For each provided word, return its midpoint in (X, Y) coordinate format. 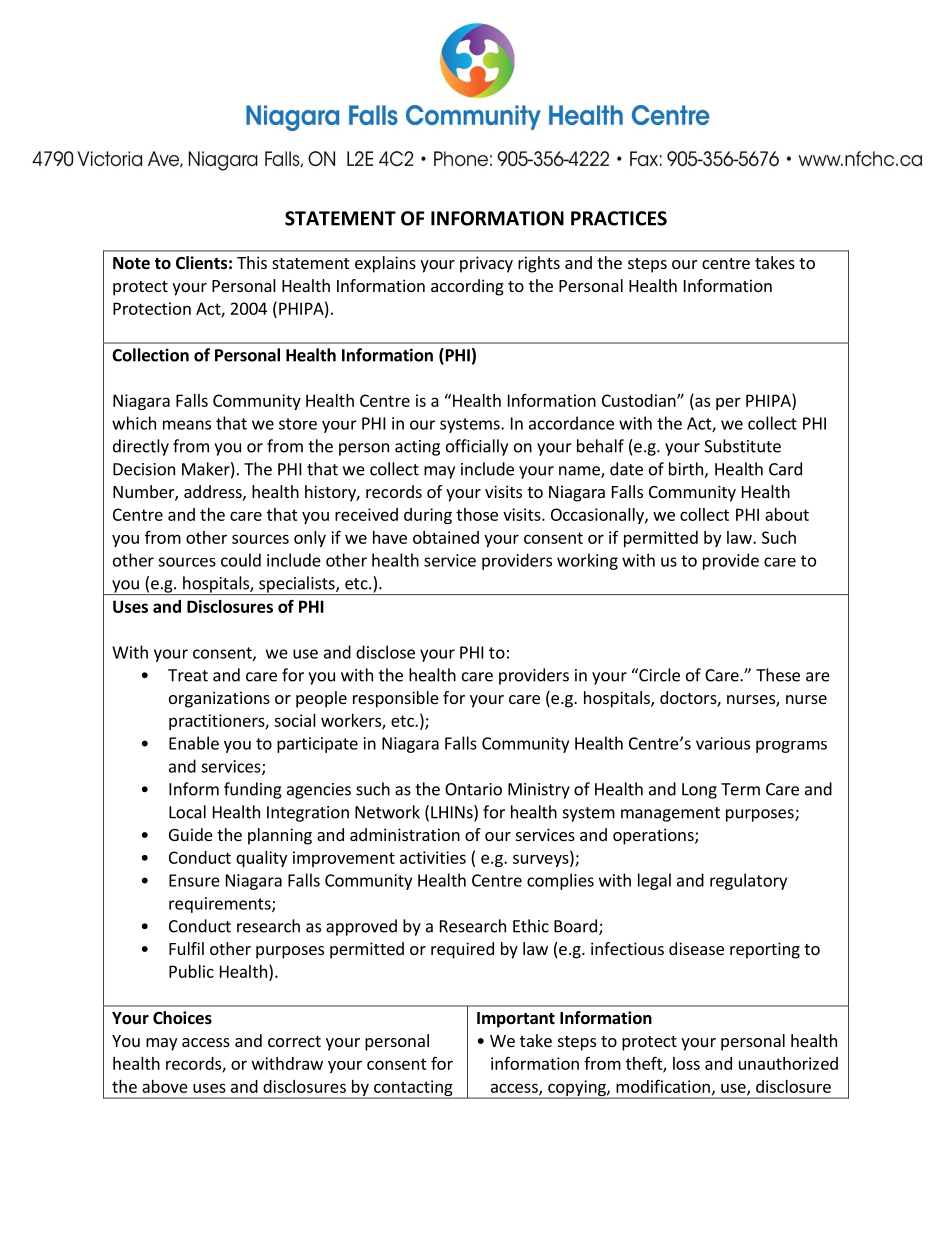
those (477, 514)
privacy (486, 264)
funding (253, 790)
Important (516, 1020)
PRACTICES (619, 218)
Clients (201, 263)
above (165, 1086)
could (241, 560)
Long (699, 791)
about (787, 514)
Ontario (473, 789)
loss (686, 1063)
